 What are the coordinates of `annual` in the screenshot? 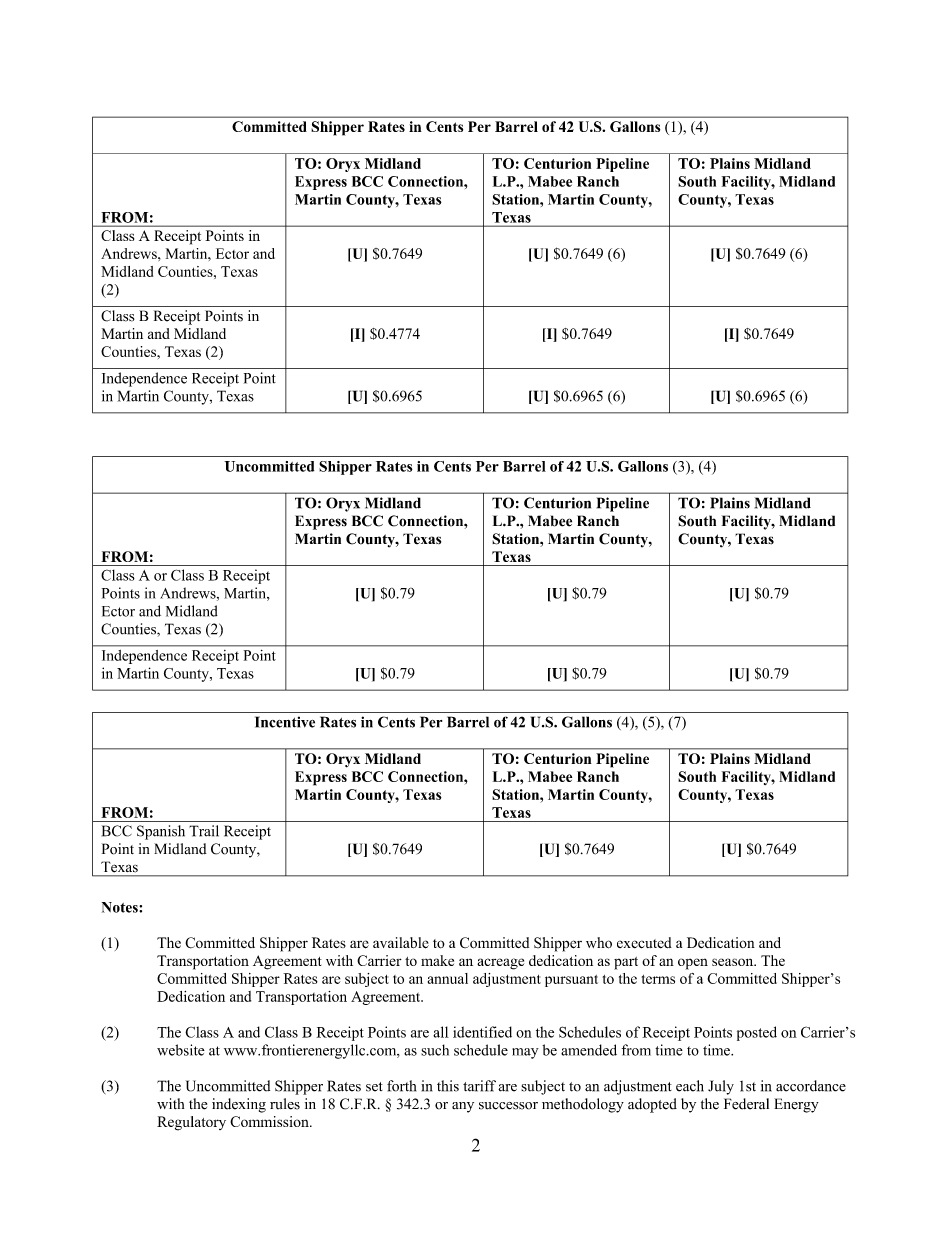 It's located at (448, 978).
